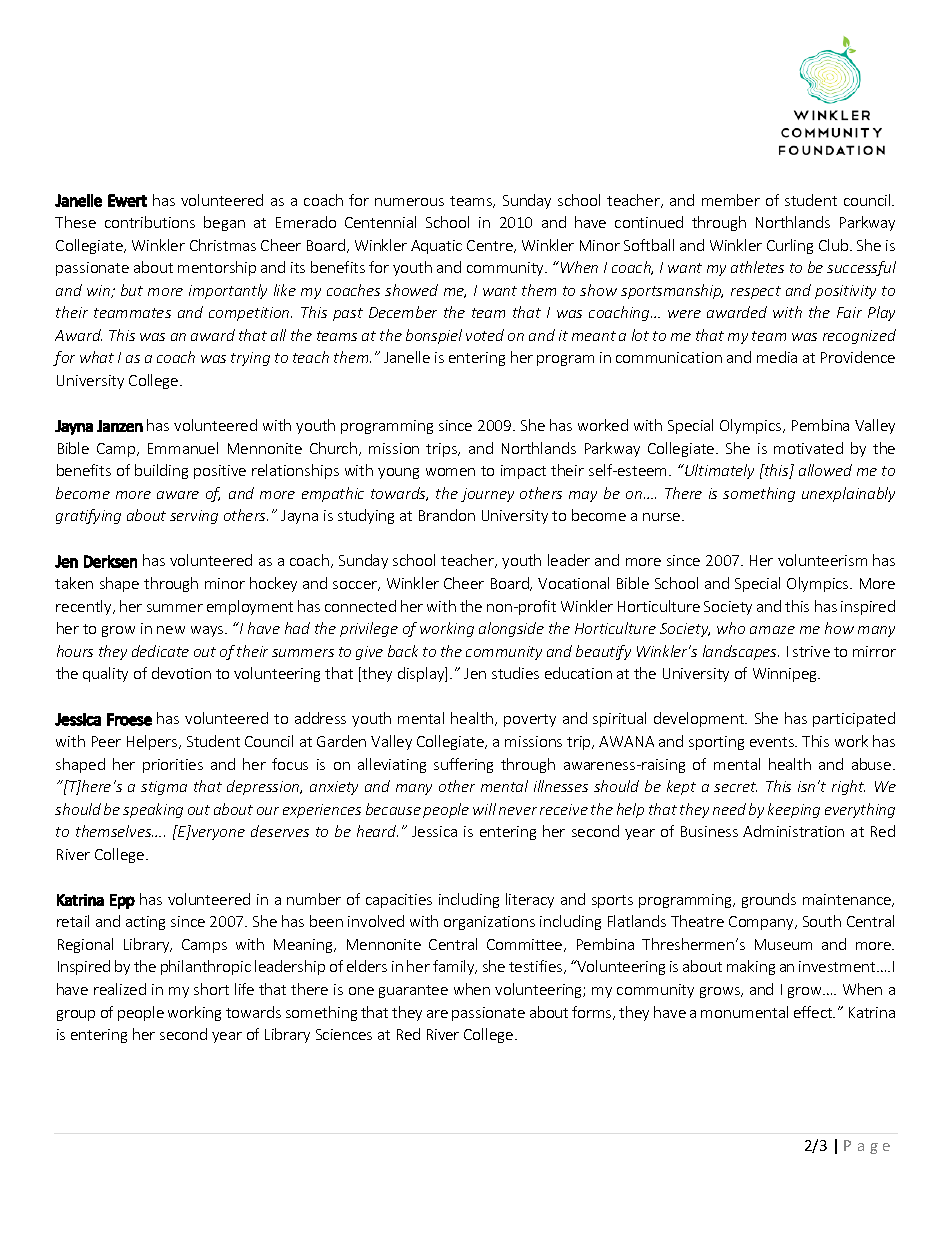 The height and width of the screenshot is (1233, 952). Describe the element at coordinates (790, 246) in the screenshot. I see `Curling` at that location.
